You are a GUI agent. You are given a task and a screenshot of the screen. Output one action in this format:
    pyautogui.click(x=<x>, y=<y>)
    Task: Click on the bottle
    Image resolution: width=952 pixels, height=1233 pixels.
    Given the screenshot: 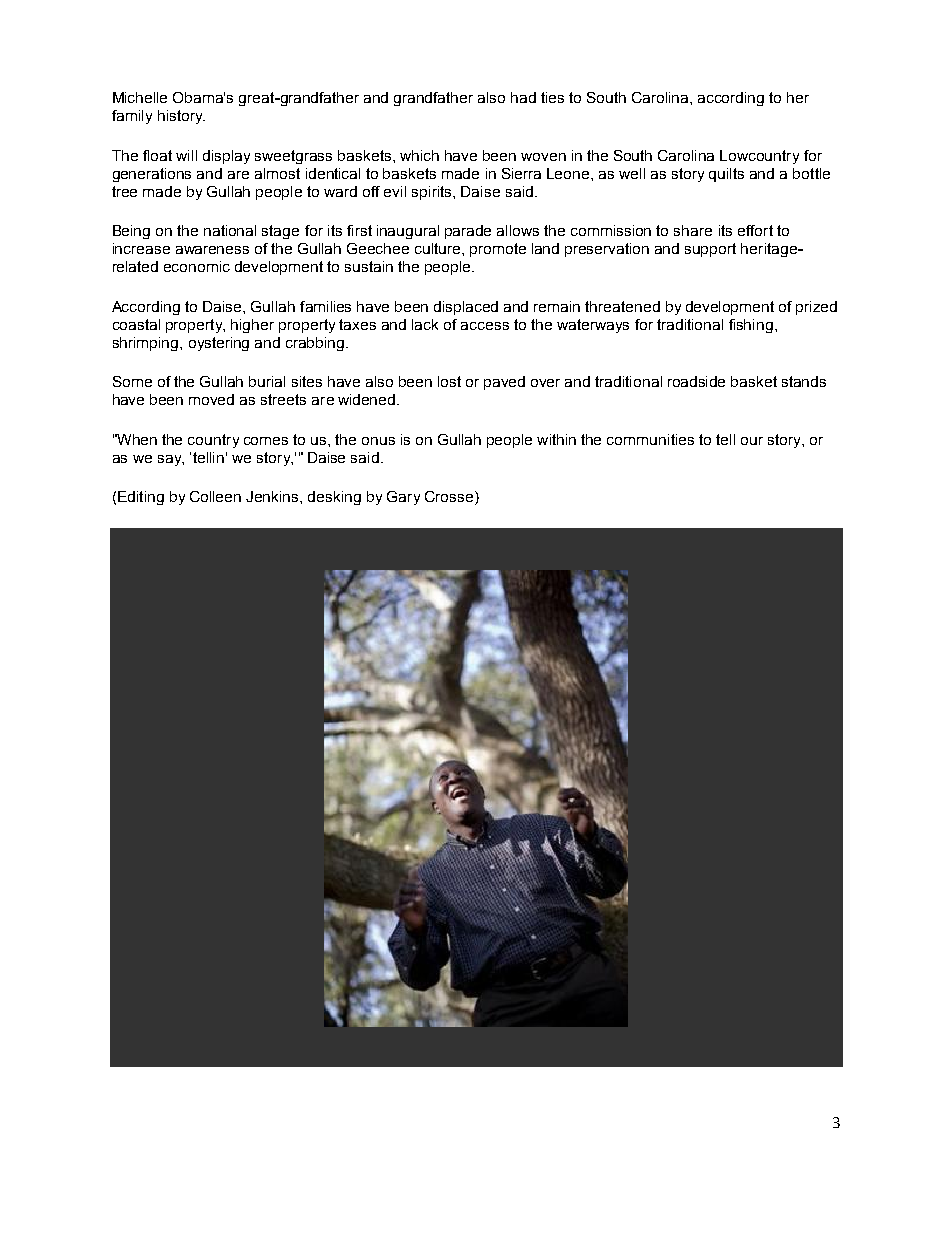 What is the action you would take?
    pyautogui.click(x=811, y=173)
